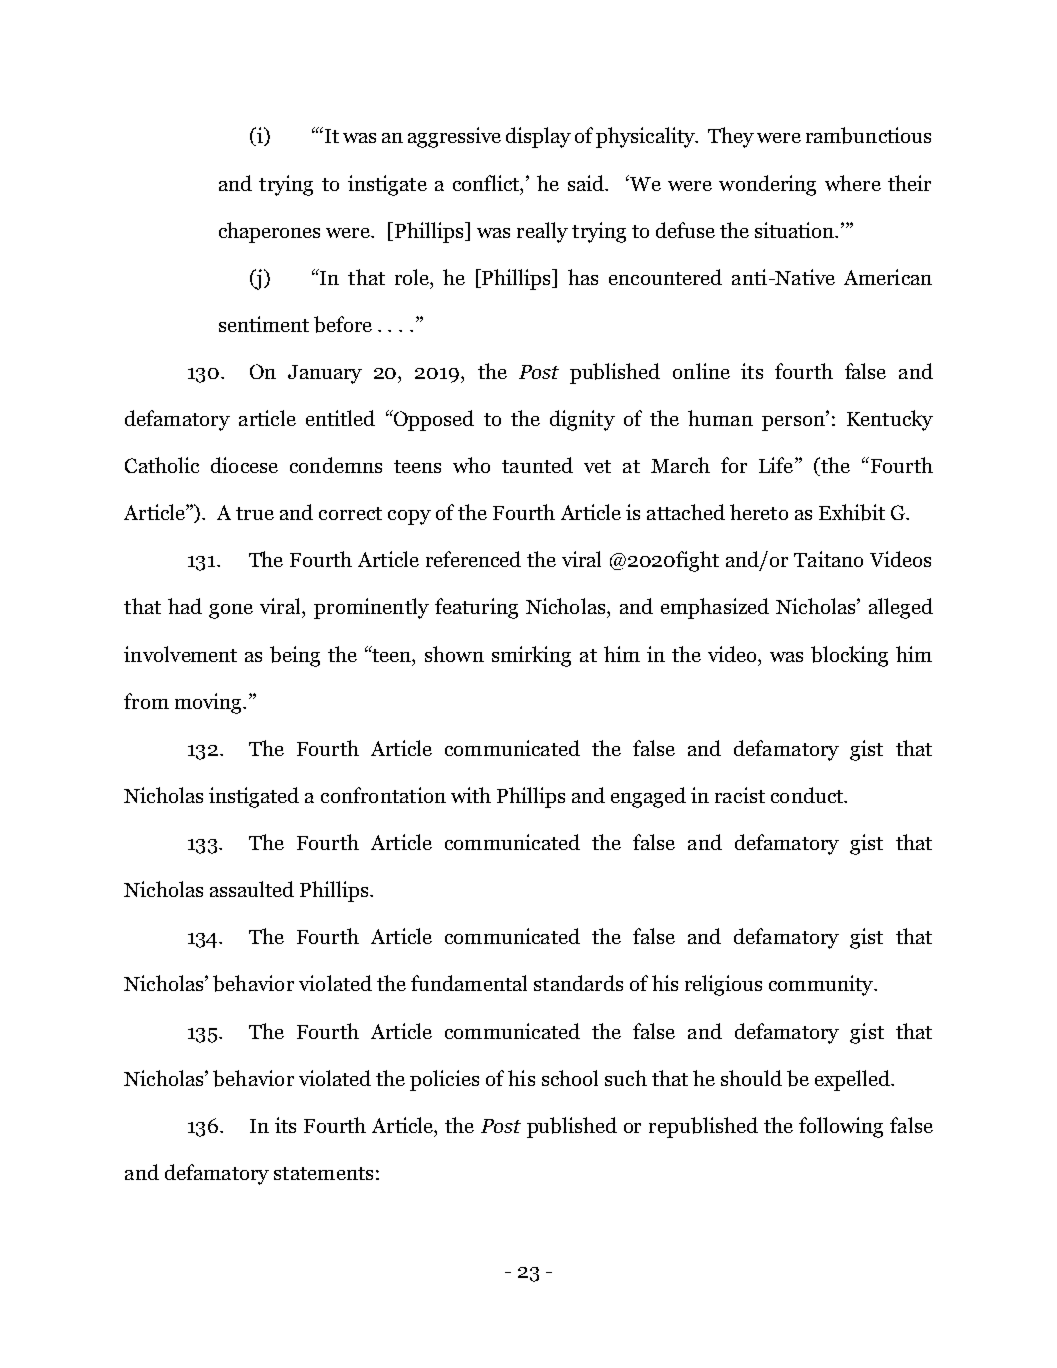 The width and height of the screenshot is (1057, 1368). What do you see at coordinates (808, 795) in the screenshot?
I see `conduct` at bounding box center [808, 795].
